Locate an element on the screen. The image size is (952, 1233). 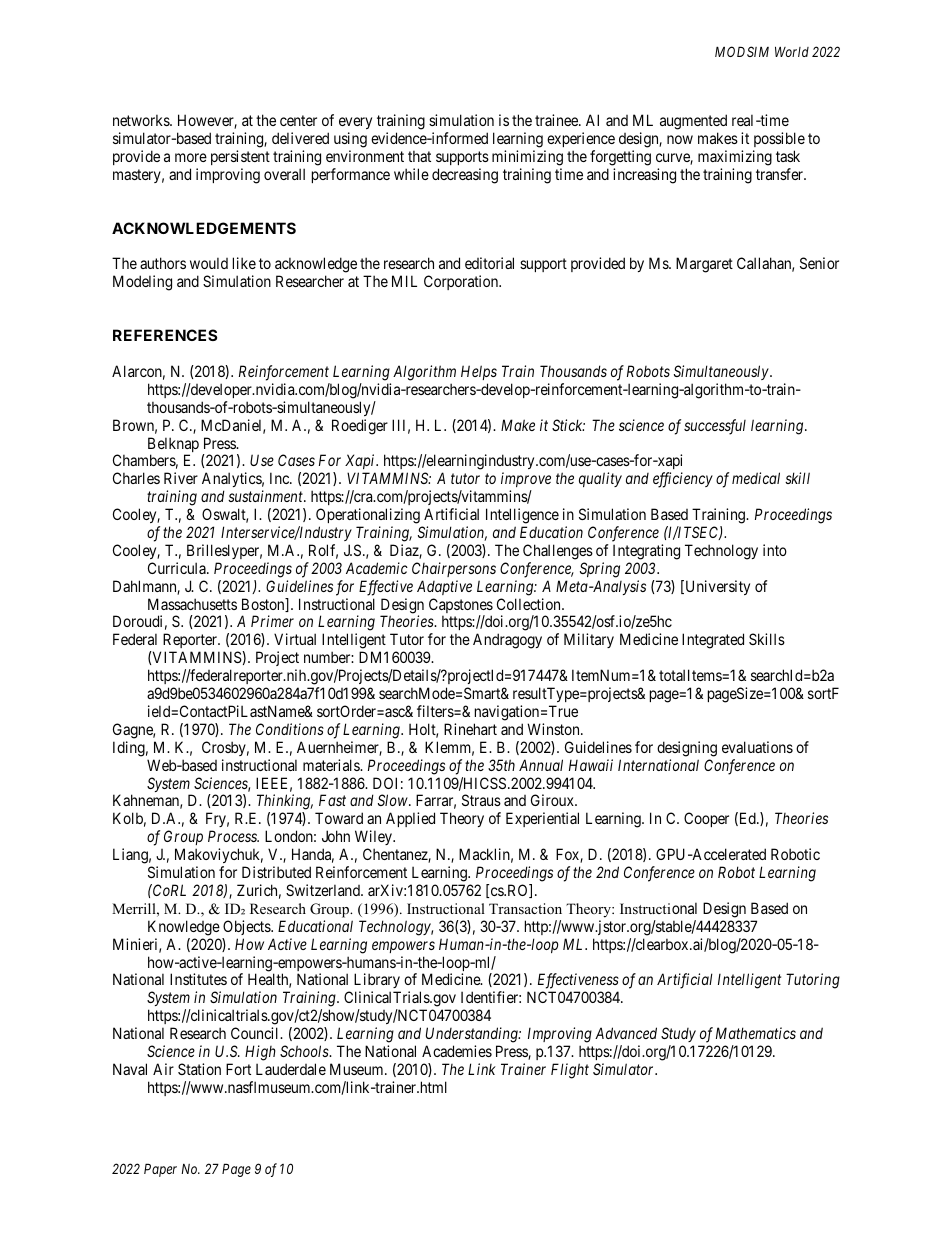
evaluations is located at coordinates (757, 747).
